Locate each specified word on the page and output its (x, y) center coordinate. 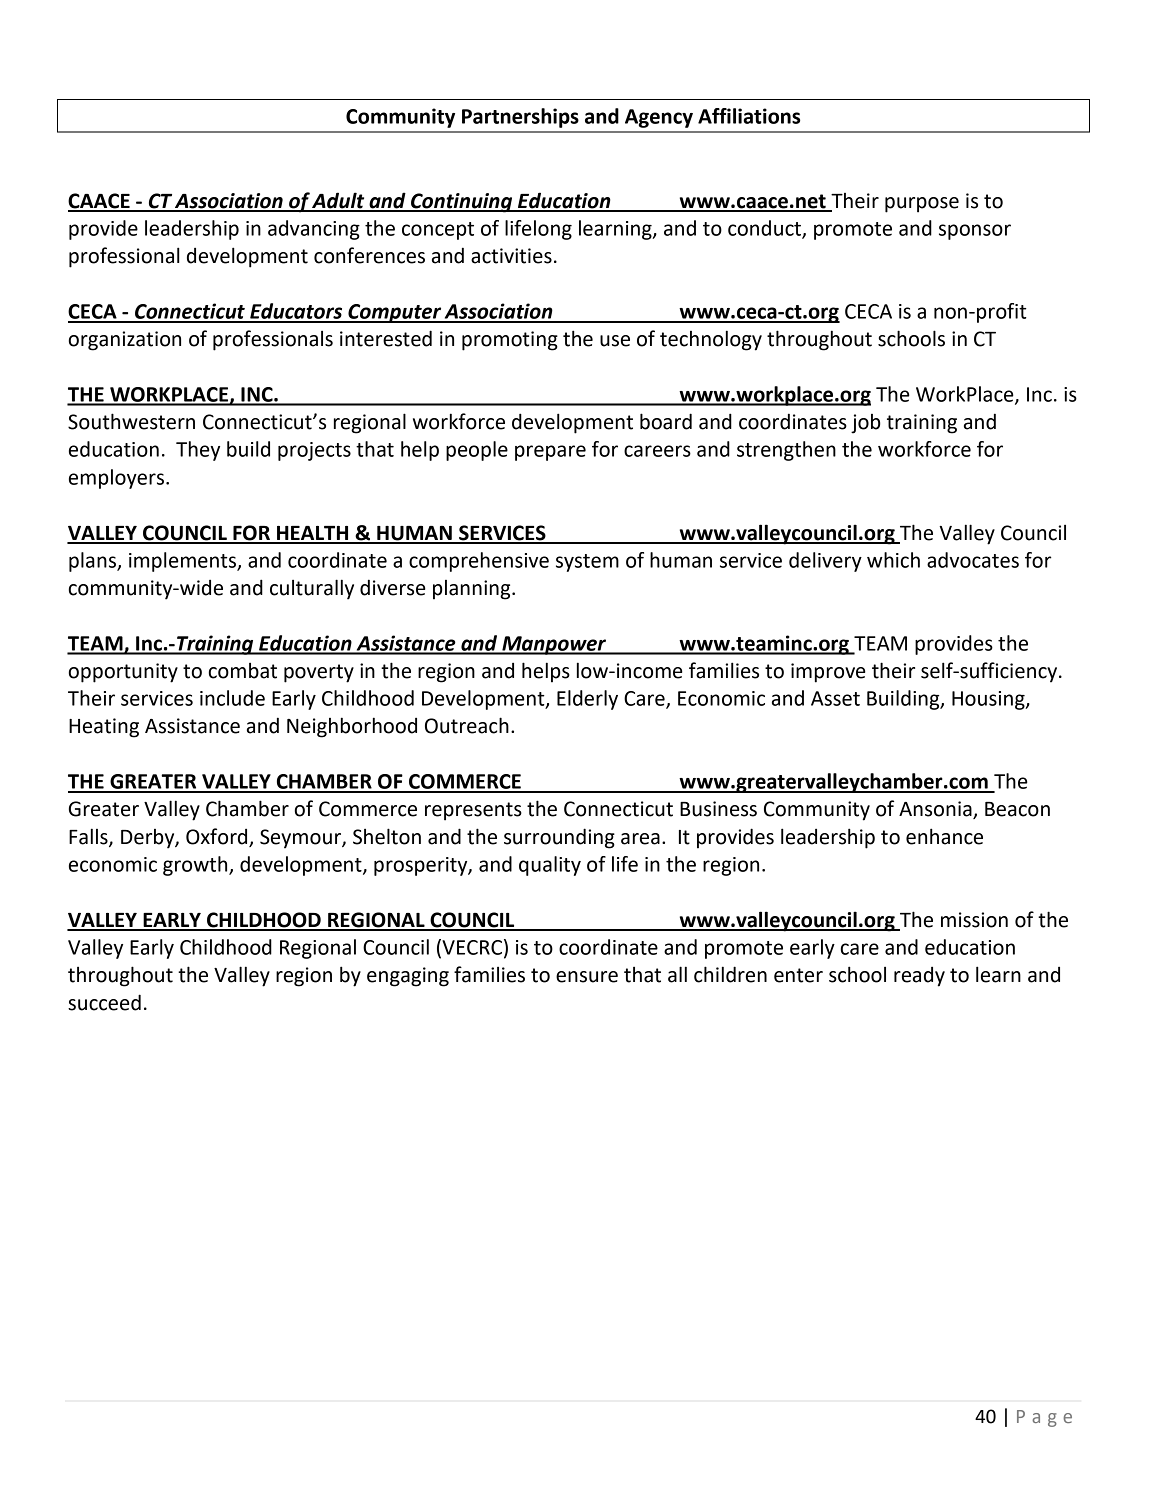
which (893, 560)
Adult (339, 201)
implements (183, 562)
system (587, 563)
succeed (104, 1002)
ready (919, 977)
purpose (922, 205)
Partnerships (520, 118)
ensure (587, 977)
